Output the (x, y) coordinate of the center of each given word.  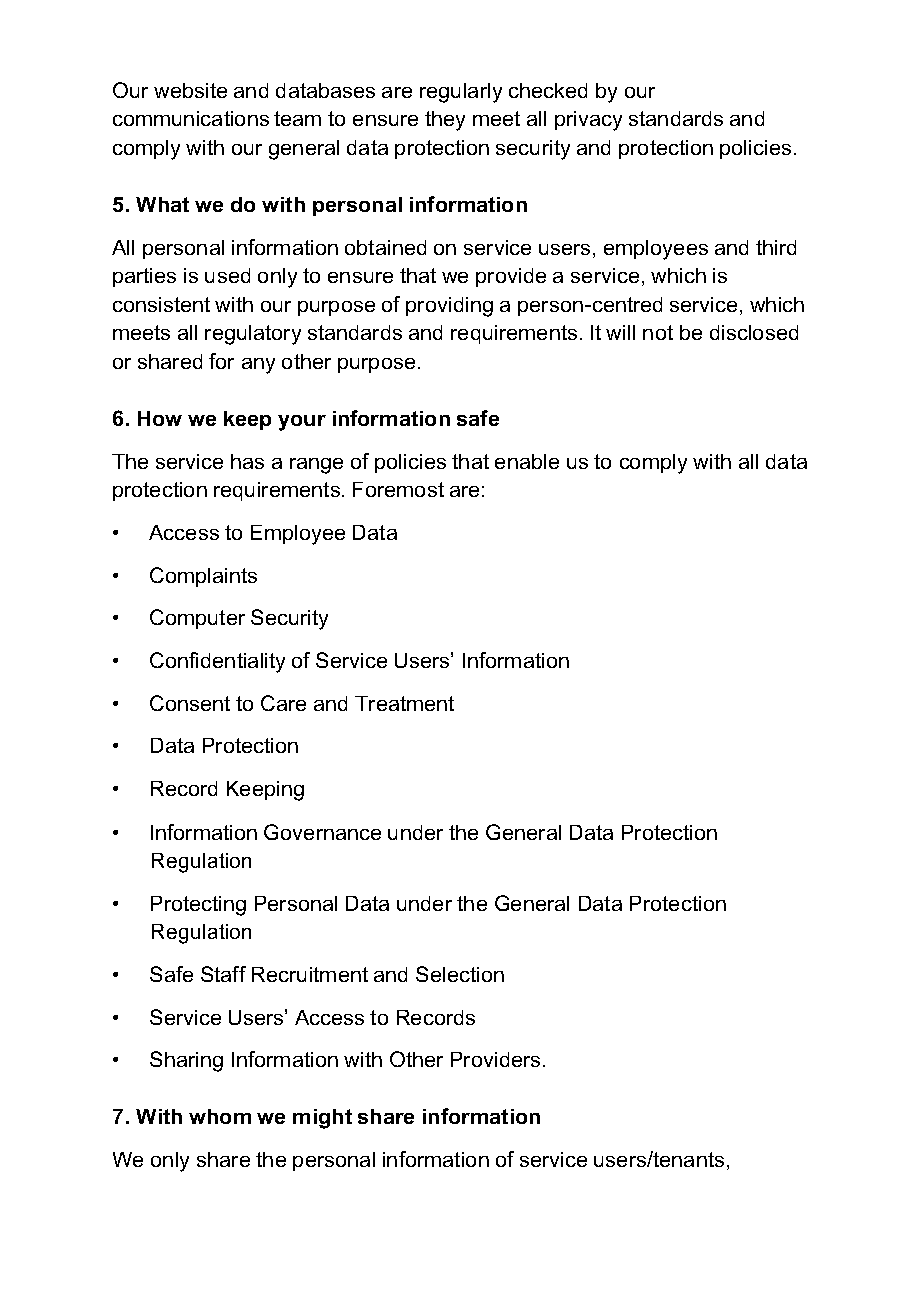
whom (220, 1116)
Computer (197, 619)
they (445, 121)
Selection (460, 974)
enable (527, 461)
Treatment (404, 703)
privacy (588, 121)
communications (191, 118)
